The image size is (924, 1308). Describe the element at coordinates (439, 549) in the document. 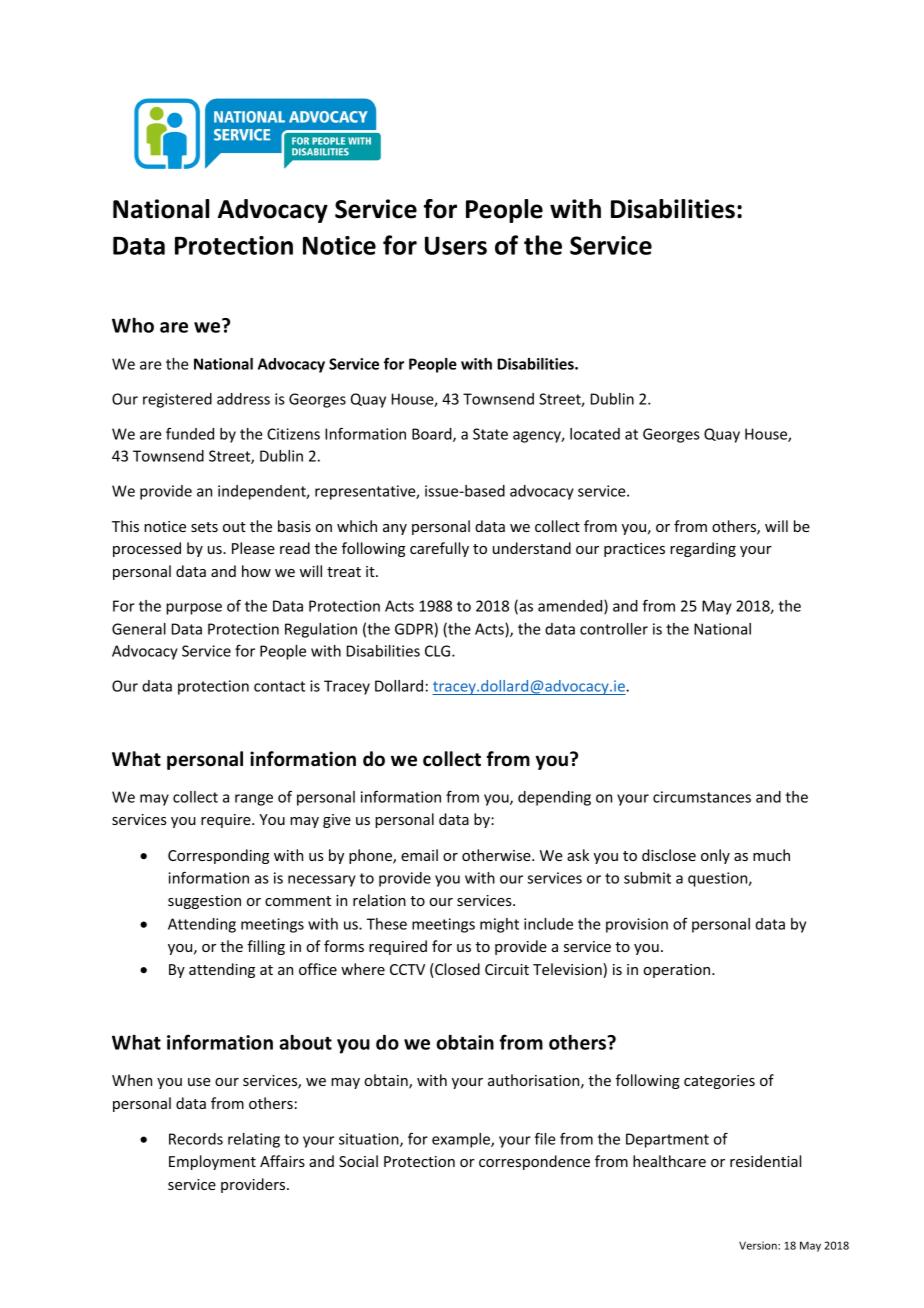

I see `carefully` at that location.
